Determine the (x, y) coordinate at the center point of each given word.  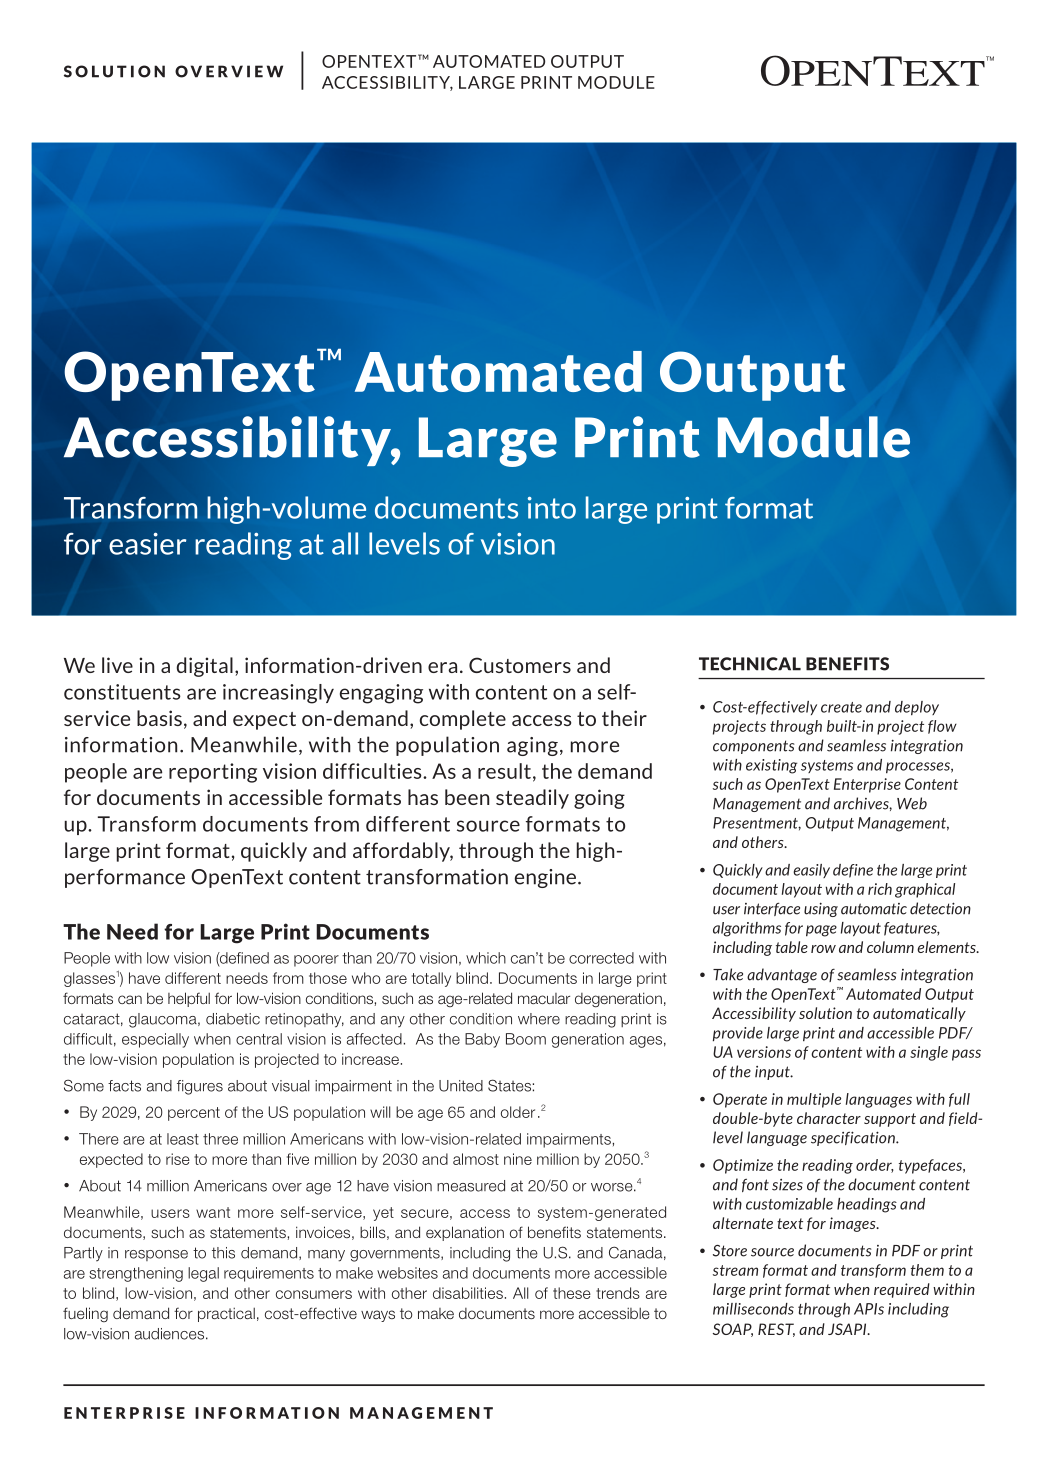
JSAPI (848, 1329)
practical (226, 1314)
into (552, 508)
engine (545, 878)
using (821, 909)
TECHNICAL (750, 664)
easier (148, 543)
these (572, 1293)
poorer (316, 961)
